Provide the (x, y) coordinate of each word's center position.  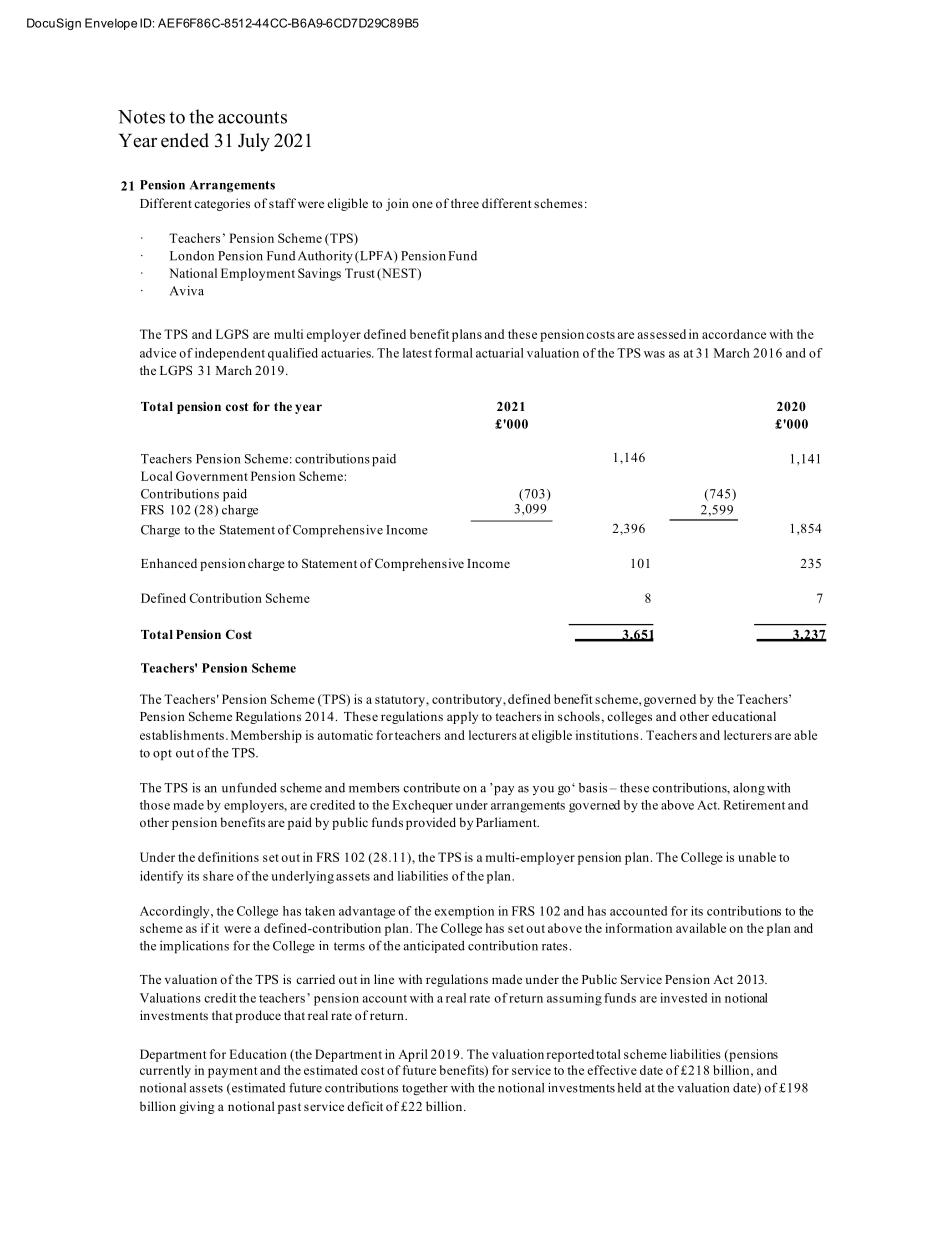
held (629, 1088)
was (654, 354)
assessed (661, 334)
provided (431, 823)
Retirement (754, 805)
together (425, 1089)
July (254, 142)
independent (230, 354)
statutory (401, 701)
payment (232, 1072)
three (465, 203)
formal (454, 353)
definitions (228, 857)
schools (579, 716)
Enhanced (169, 563)
